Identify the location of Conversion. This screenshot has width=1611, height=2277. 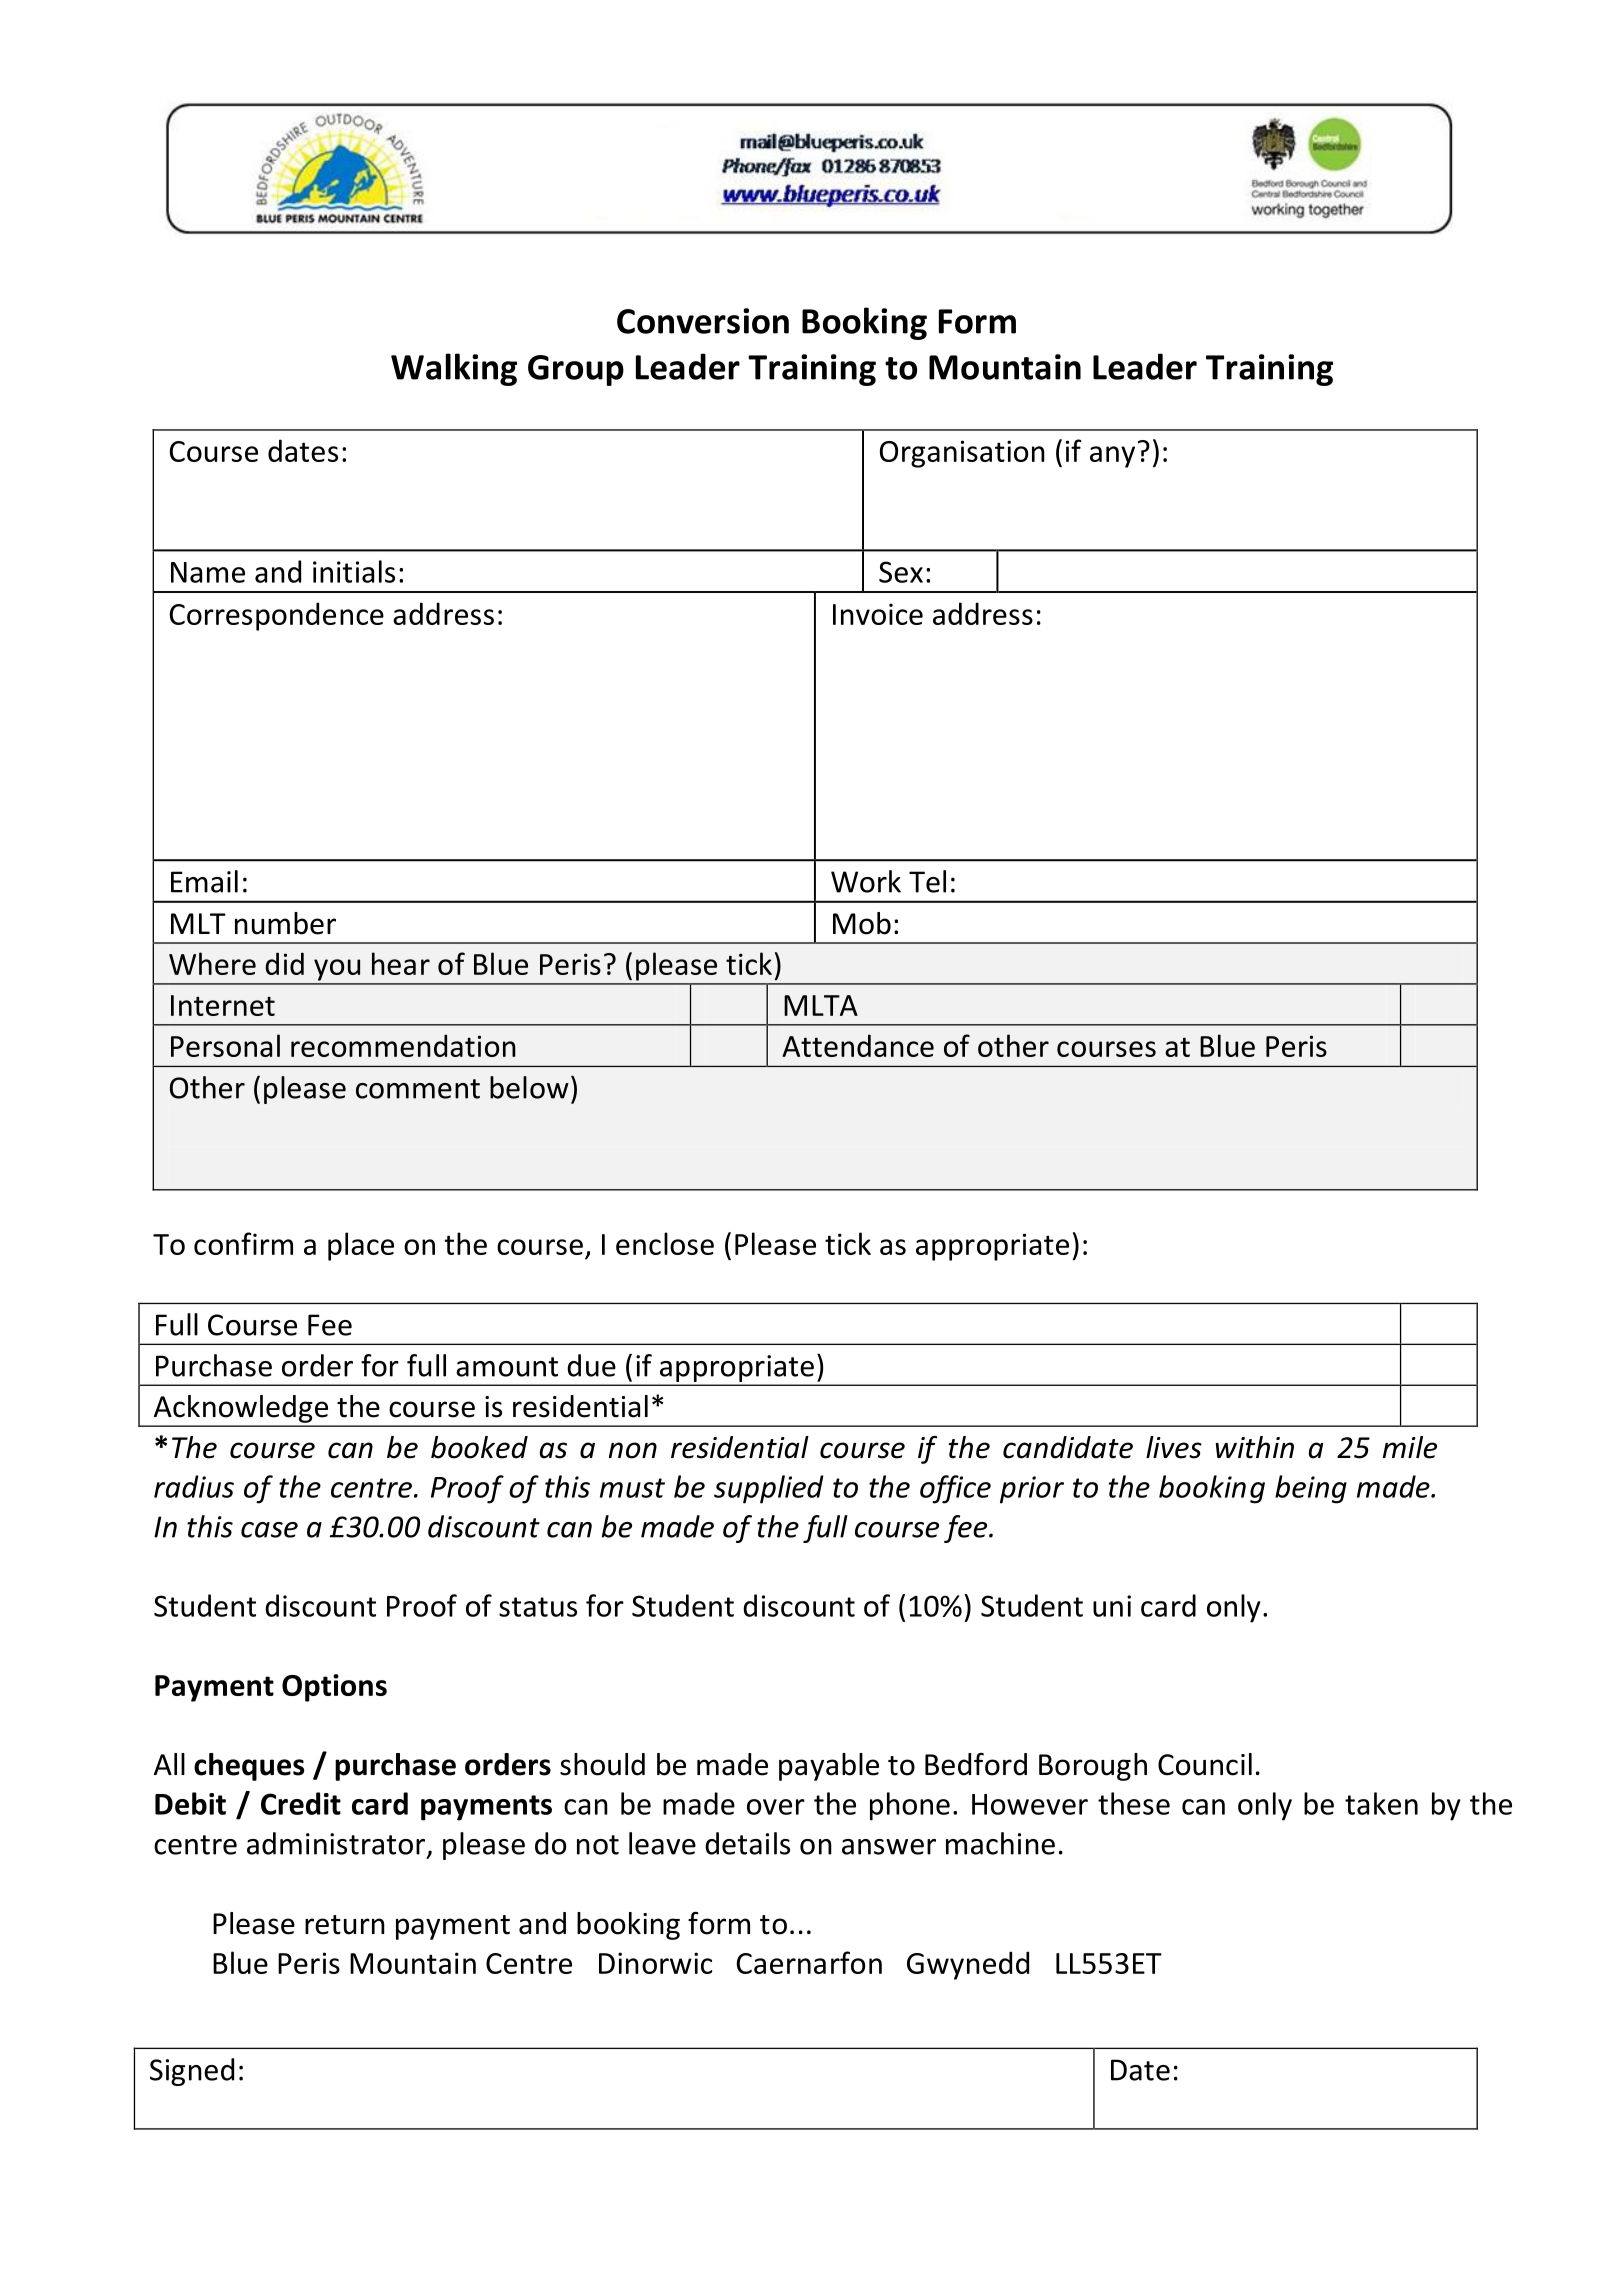
(703, 321).
